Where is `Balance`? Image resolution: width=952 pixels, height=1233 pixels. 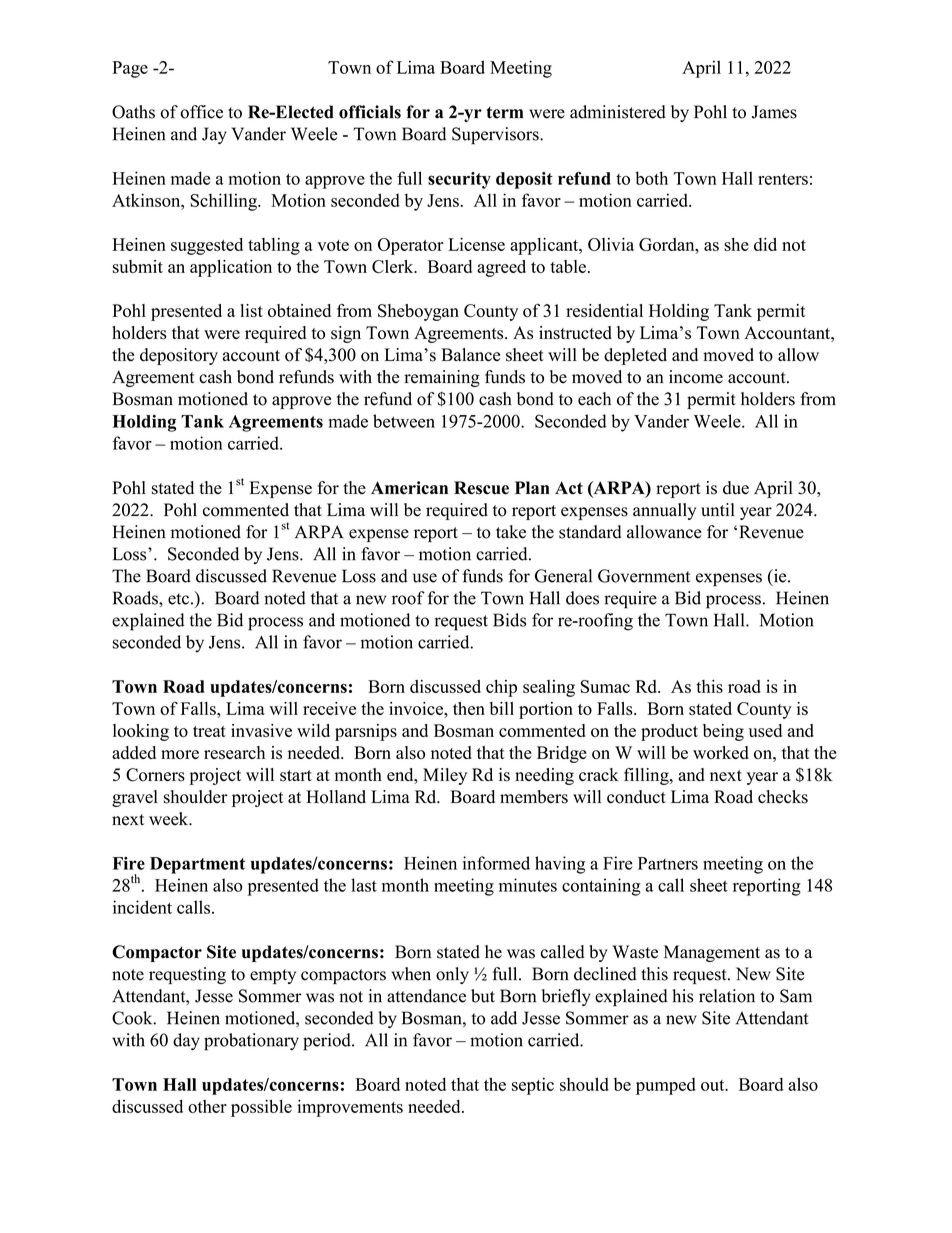
Balance is located at coordinates (470, 355).
